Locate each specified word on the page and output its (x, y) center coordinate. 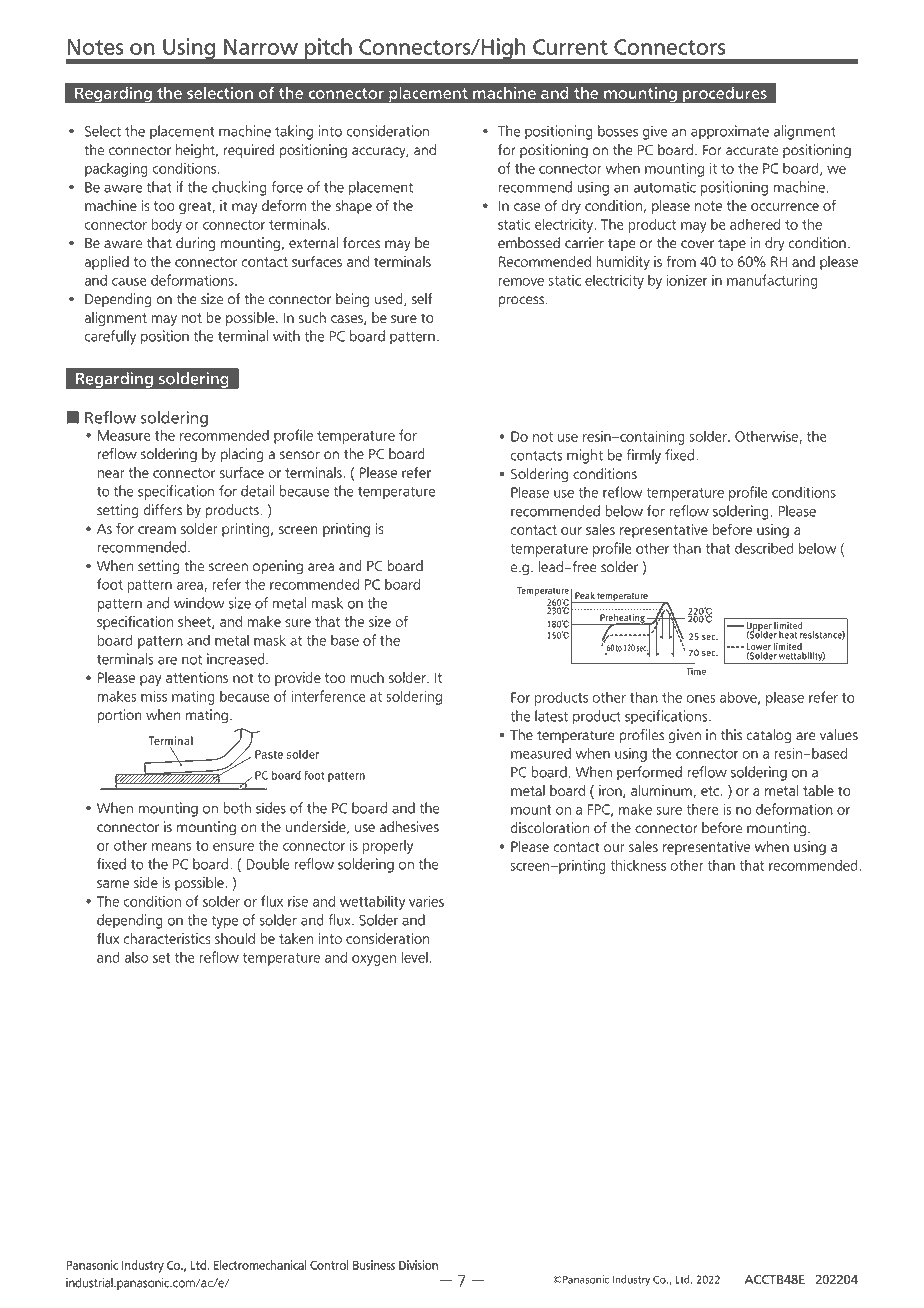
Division (418, 1265)
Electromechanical (260, 1265)
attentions (197, 677)
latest (551, 716)
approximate (730, 132)
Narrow (261, 47)
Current (570, 47)
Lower (759, 648)
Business (374, 1265)
